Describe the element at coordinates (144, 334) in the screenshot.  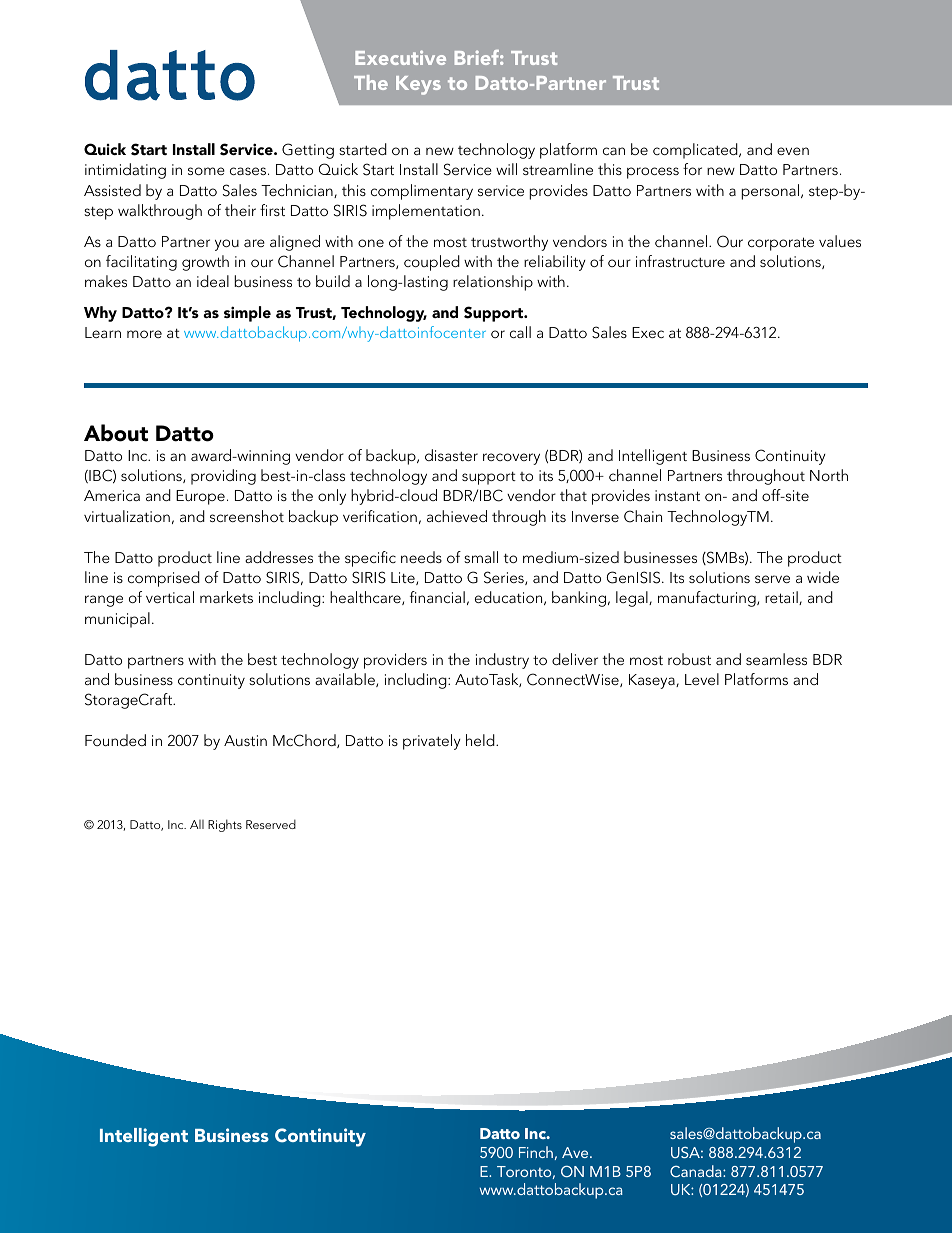
I see `more` at that location.
